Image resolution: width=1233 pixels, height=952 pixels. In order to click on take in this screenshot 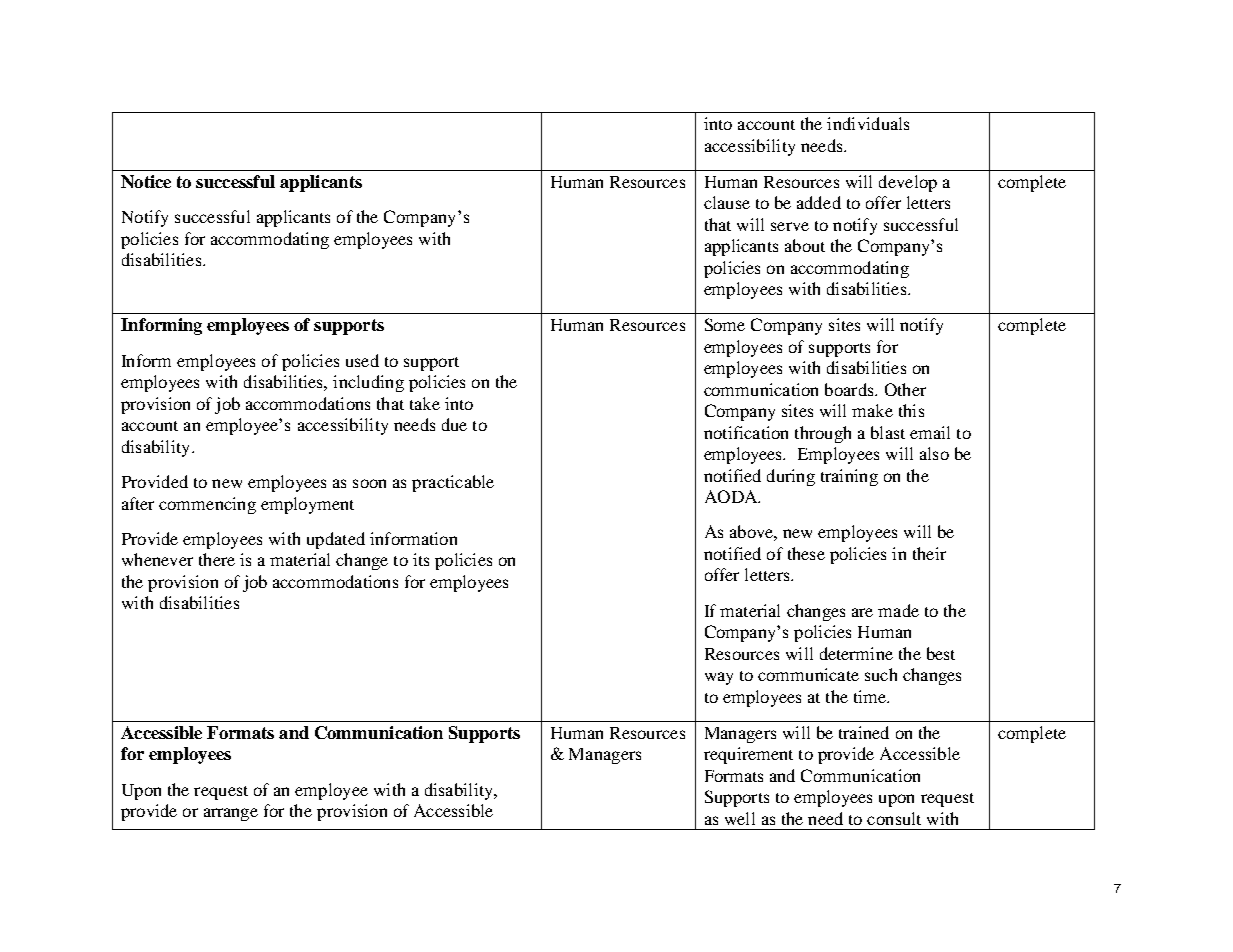, I will do `click(425, 403)`.
